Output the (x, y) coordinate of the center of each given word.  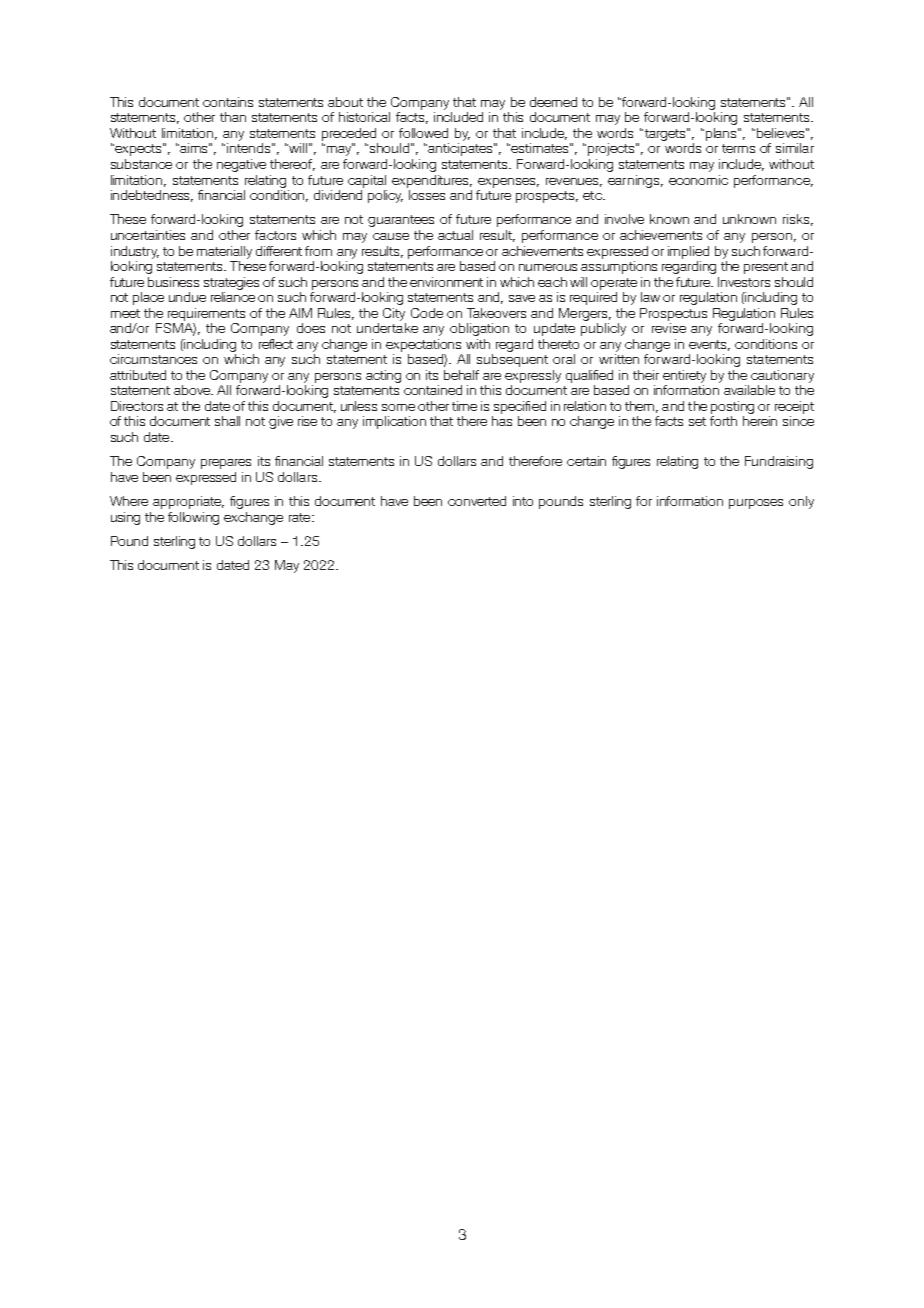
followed (423, 133)
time (464, 406)
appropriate (188, 502)
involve (624, 219)
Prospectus (673, 314)
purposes (756, 504)
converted (477, 501)
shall (227, 421)
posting (732, 407)
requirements (206, 314)
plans (722, 134)
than (233, 117)
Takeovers (496, 313)
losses (427, 195)
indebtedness (152, 196)
